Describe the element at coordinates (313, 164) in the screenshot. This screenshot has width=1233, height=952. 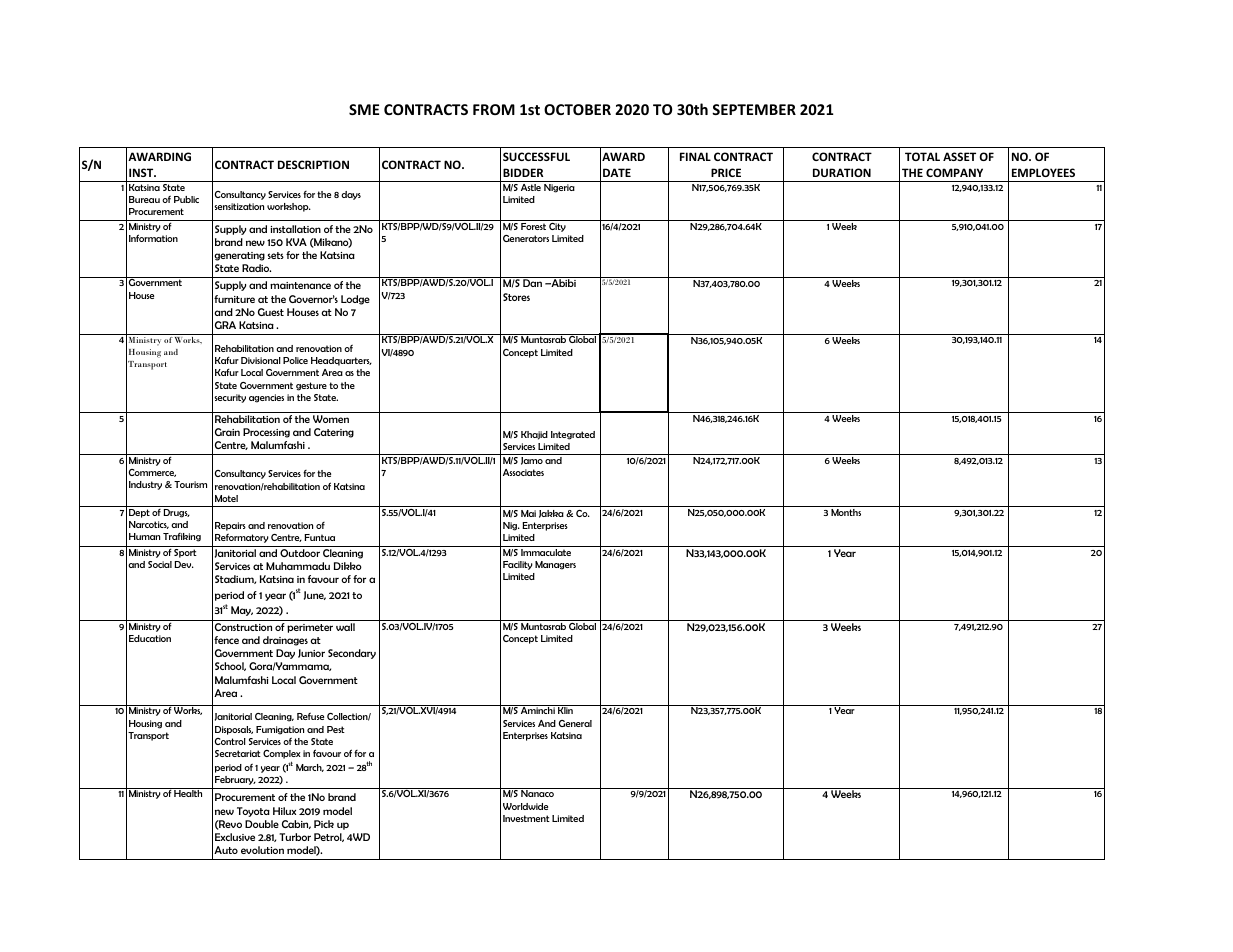
I see `DESCRIPTION` at that location.
